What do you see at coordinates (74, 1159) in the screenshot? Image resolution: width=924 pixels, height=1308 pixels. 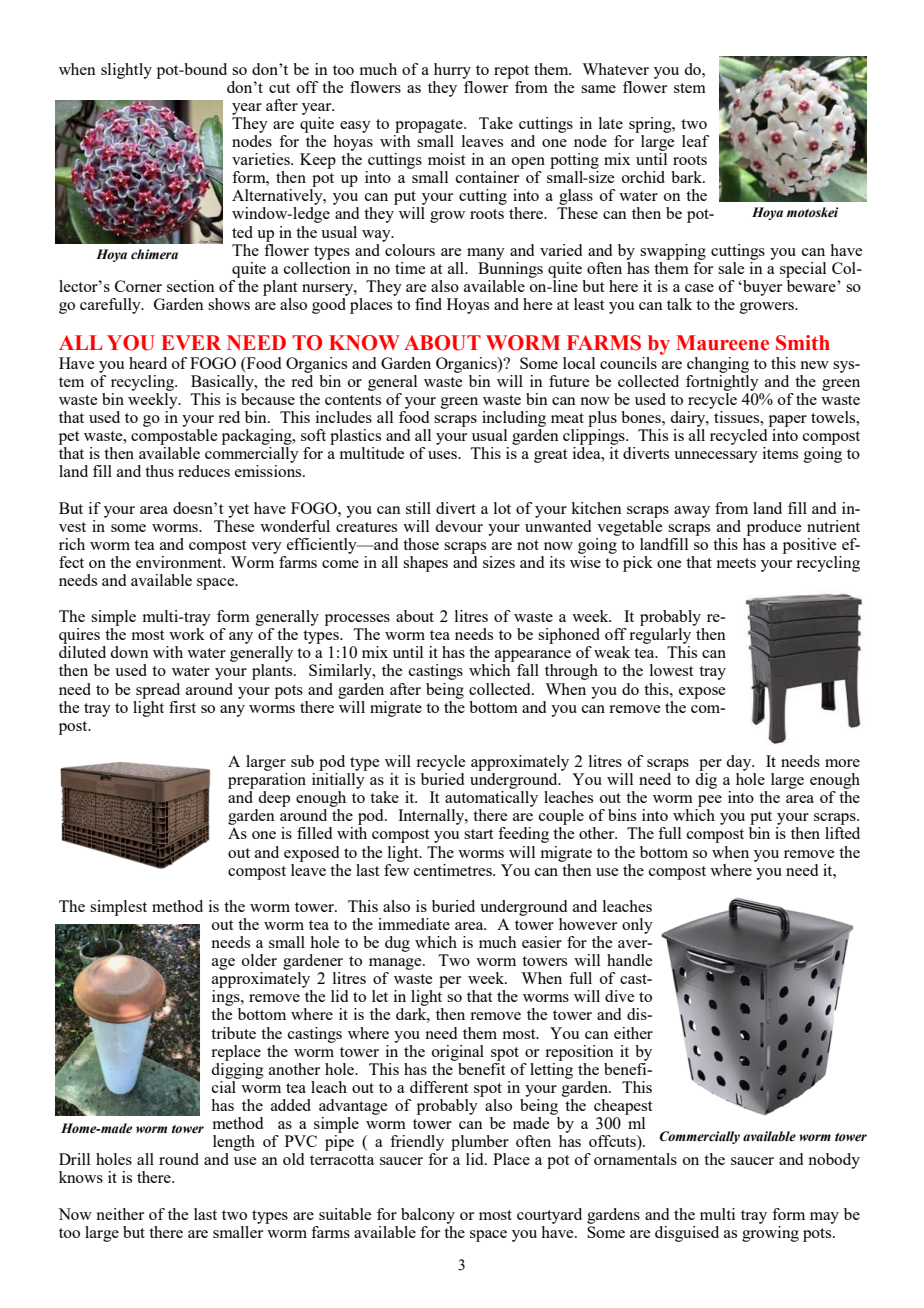 I see `Drill` at bounding box center [74, 1159].
